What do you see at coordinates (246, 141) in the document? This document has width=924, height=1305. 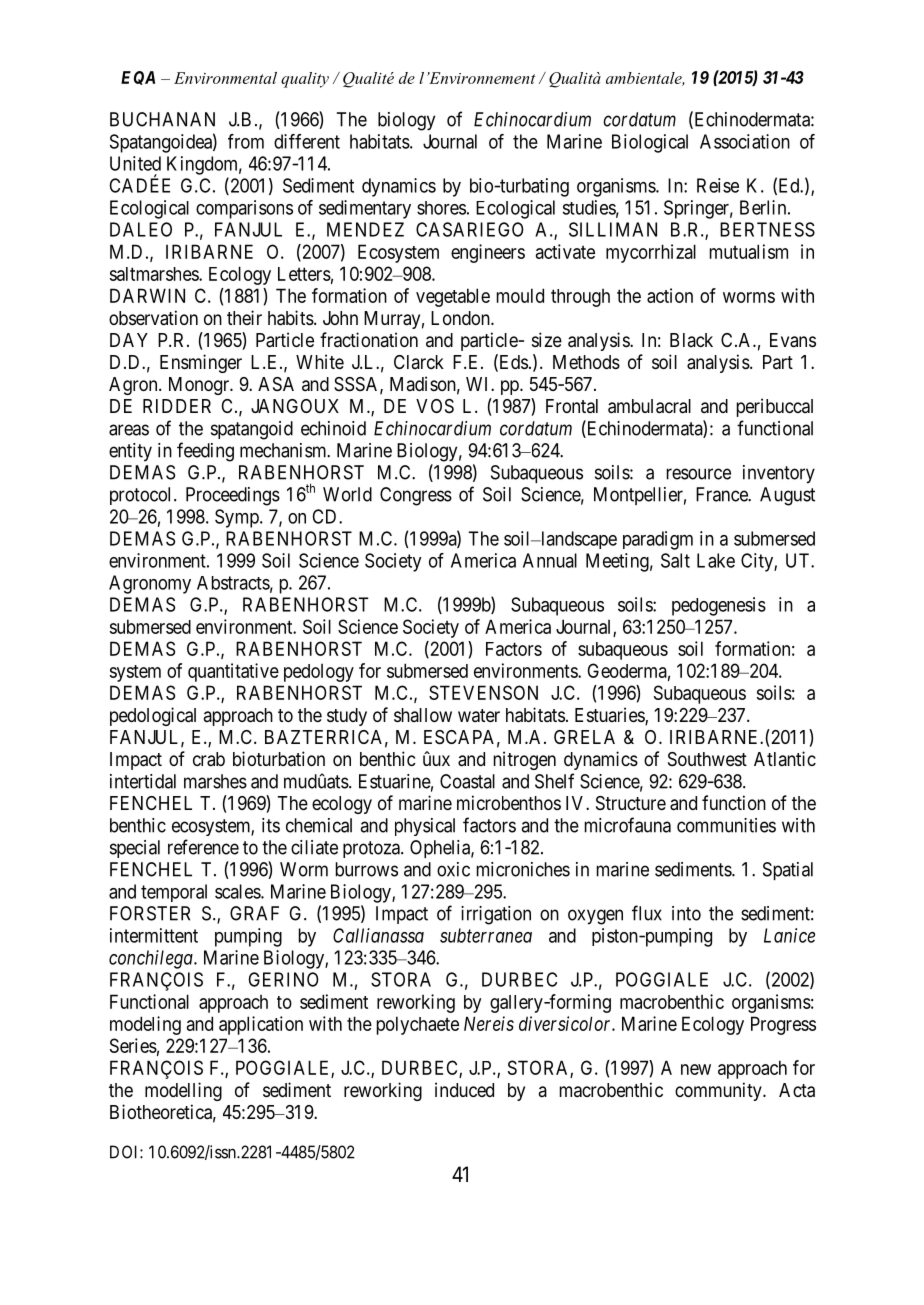 I see `from` at bounding box center [246, 141].
